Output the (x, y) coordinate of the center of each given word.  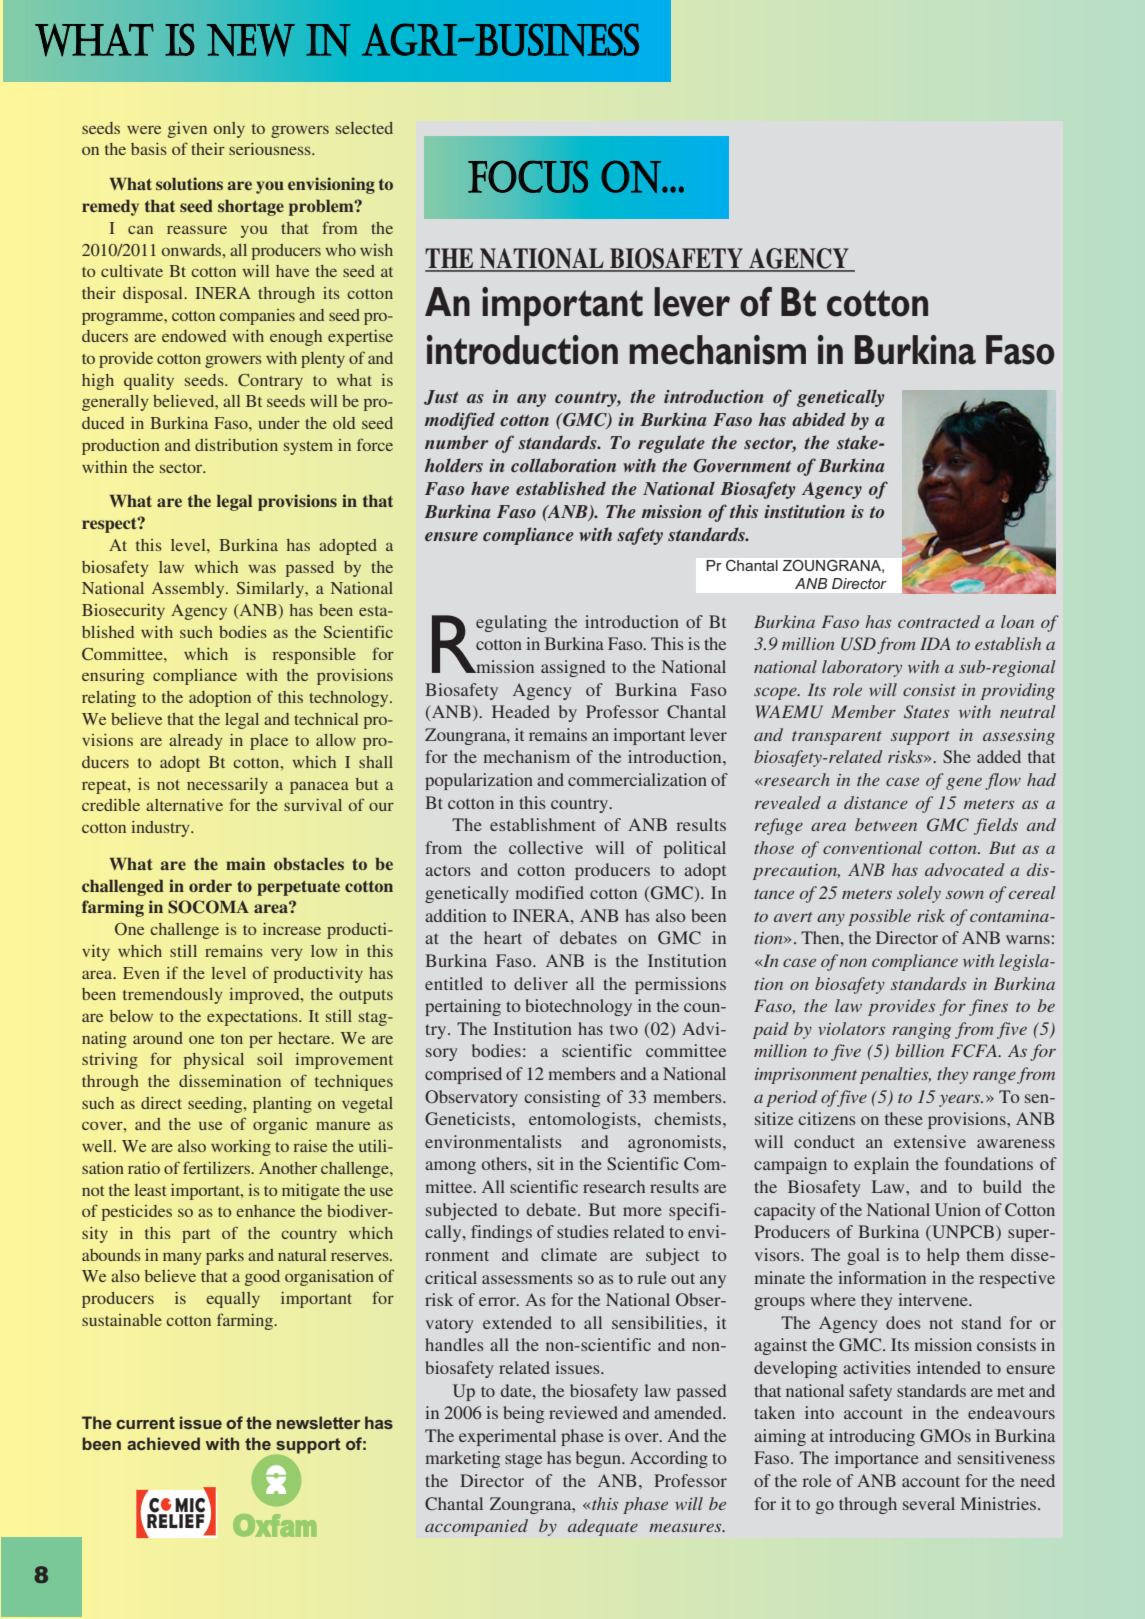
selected (364, 128)
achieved (163, 1443)
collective (546, 847)
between (886, 824)
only (229, 130)
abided (819, 419)
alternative (184, 805)
